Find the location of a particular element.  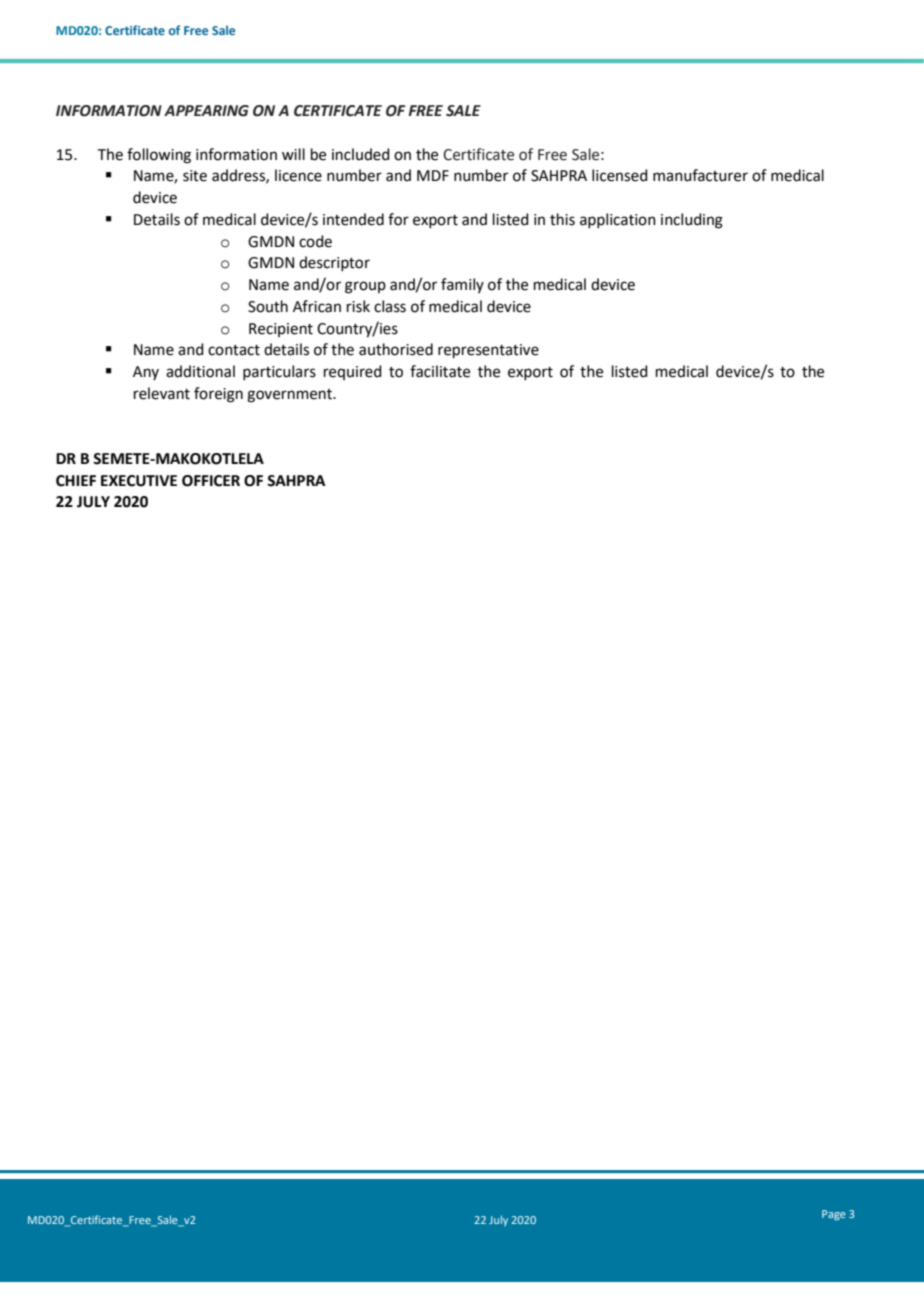

Any is located at coordinates (146, 373).
